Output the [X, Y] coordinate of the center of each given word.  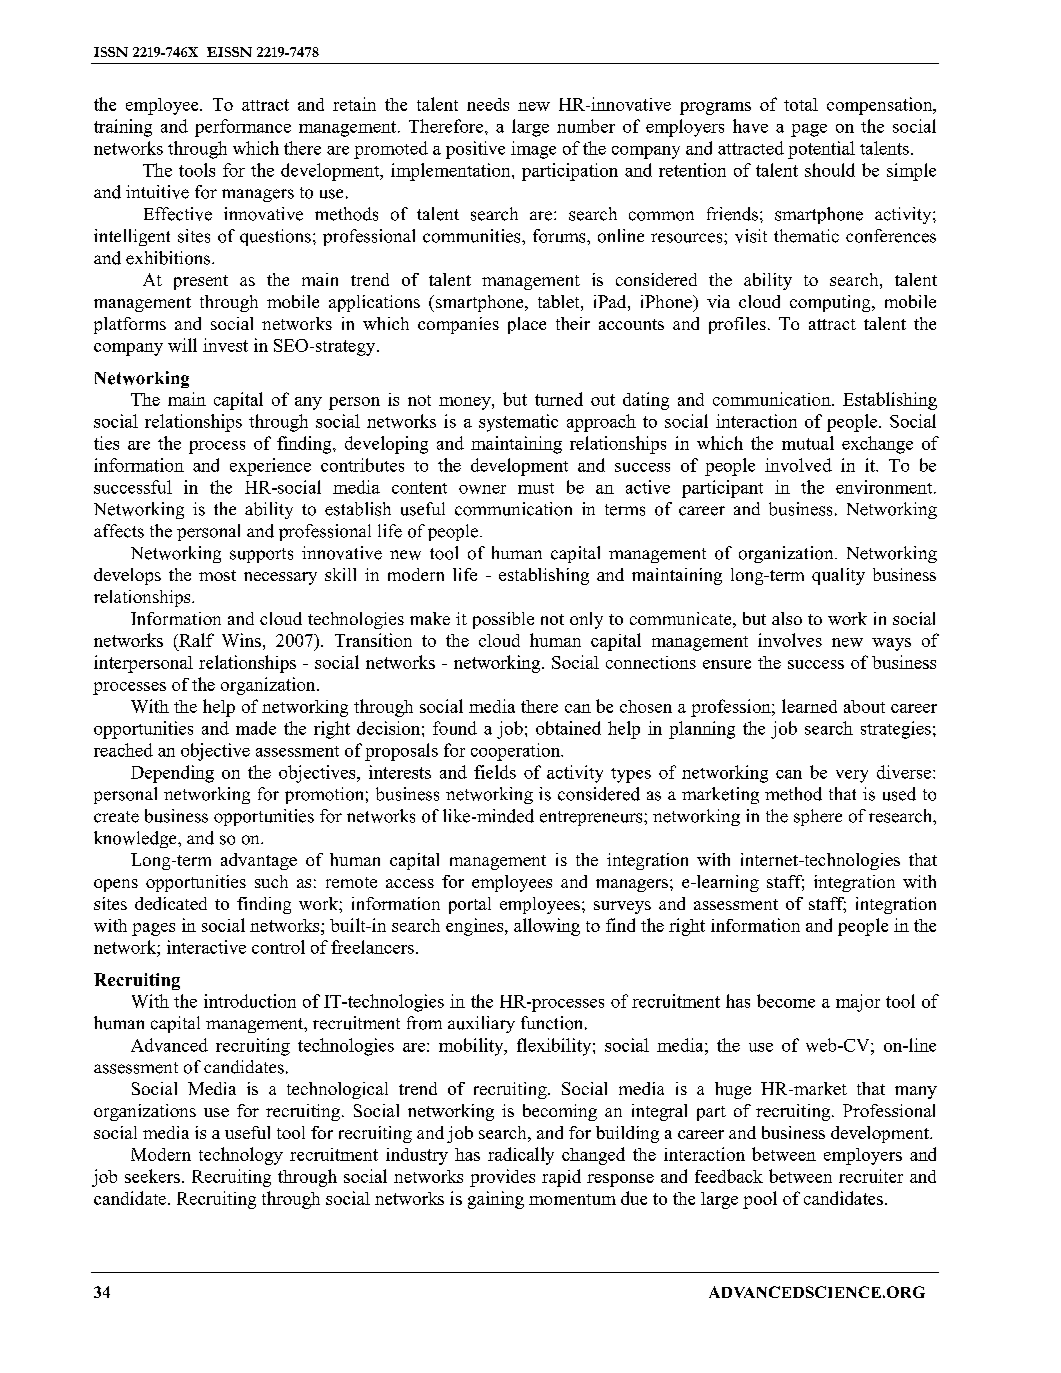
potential [821, 150]
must [536, 488]
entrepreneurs [592, 818]
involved [798, 465]
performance [243, 128]
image [533, 150]
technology [241, 1156]
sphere [818, 817]
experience [270, 467]
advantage [259, 861]
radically [521, 1156]
